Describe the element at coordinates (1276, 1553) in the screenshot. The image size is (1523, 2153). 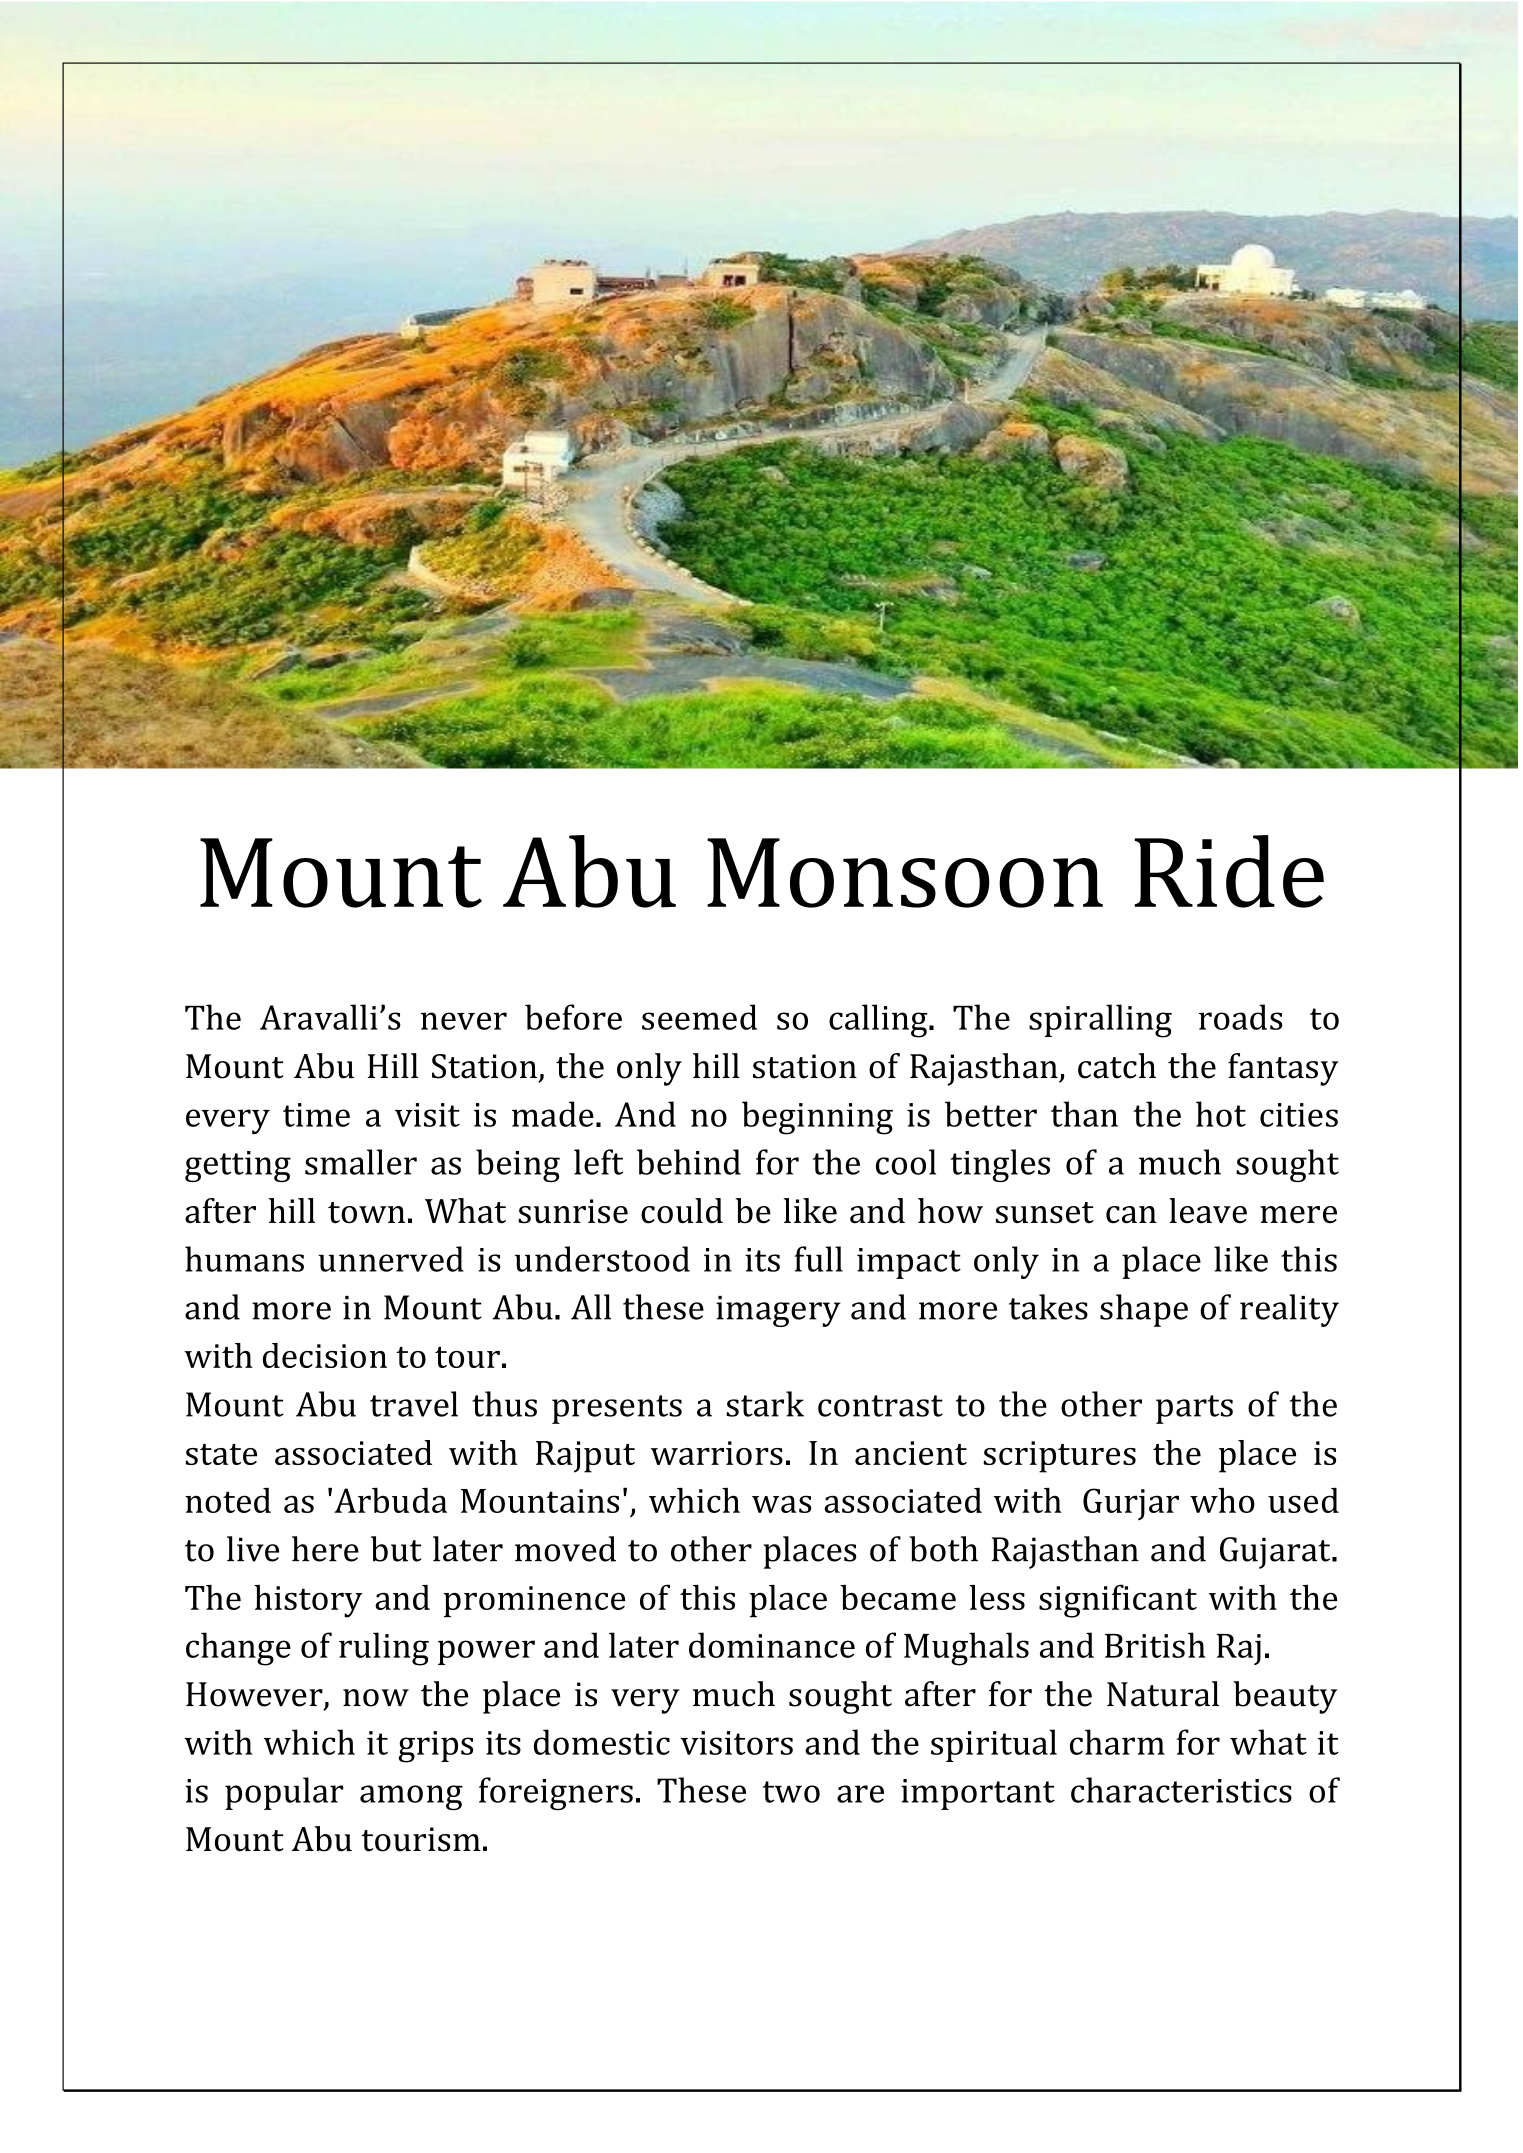
I see `Gujarat` at that location.
